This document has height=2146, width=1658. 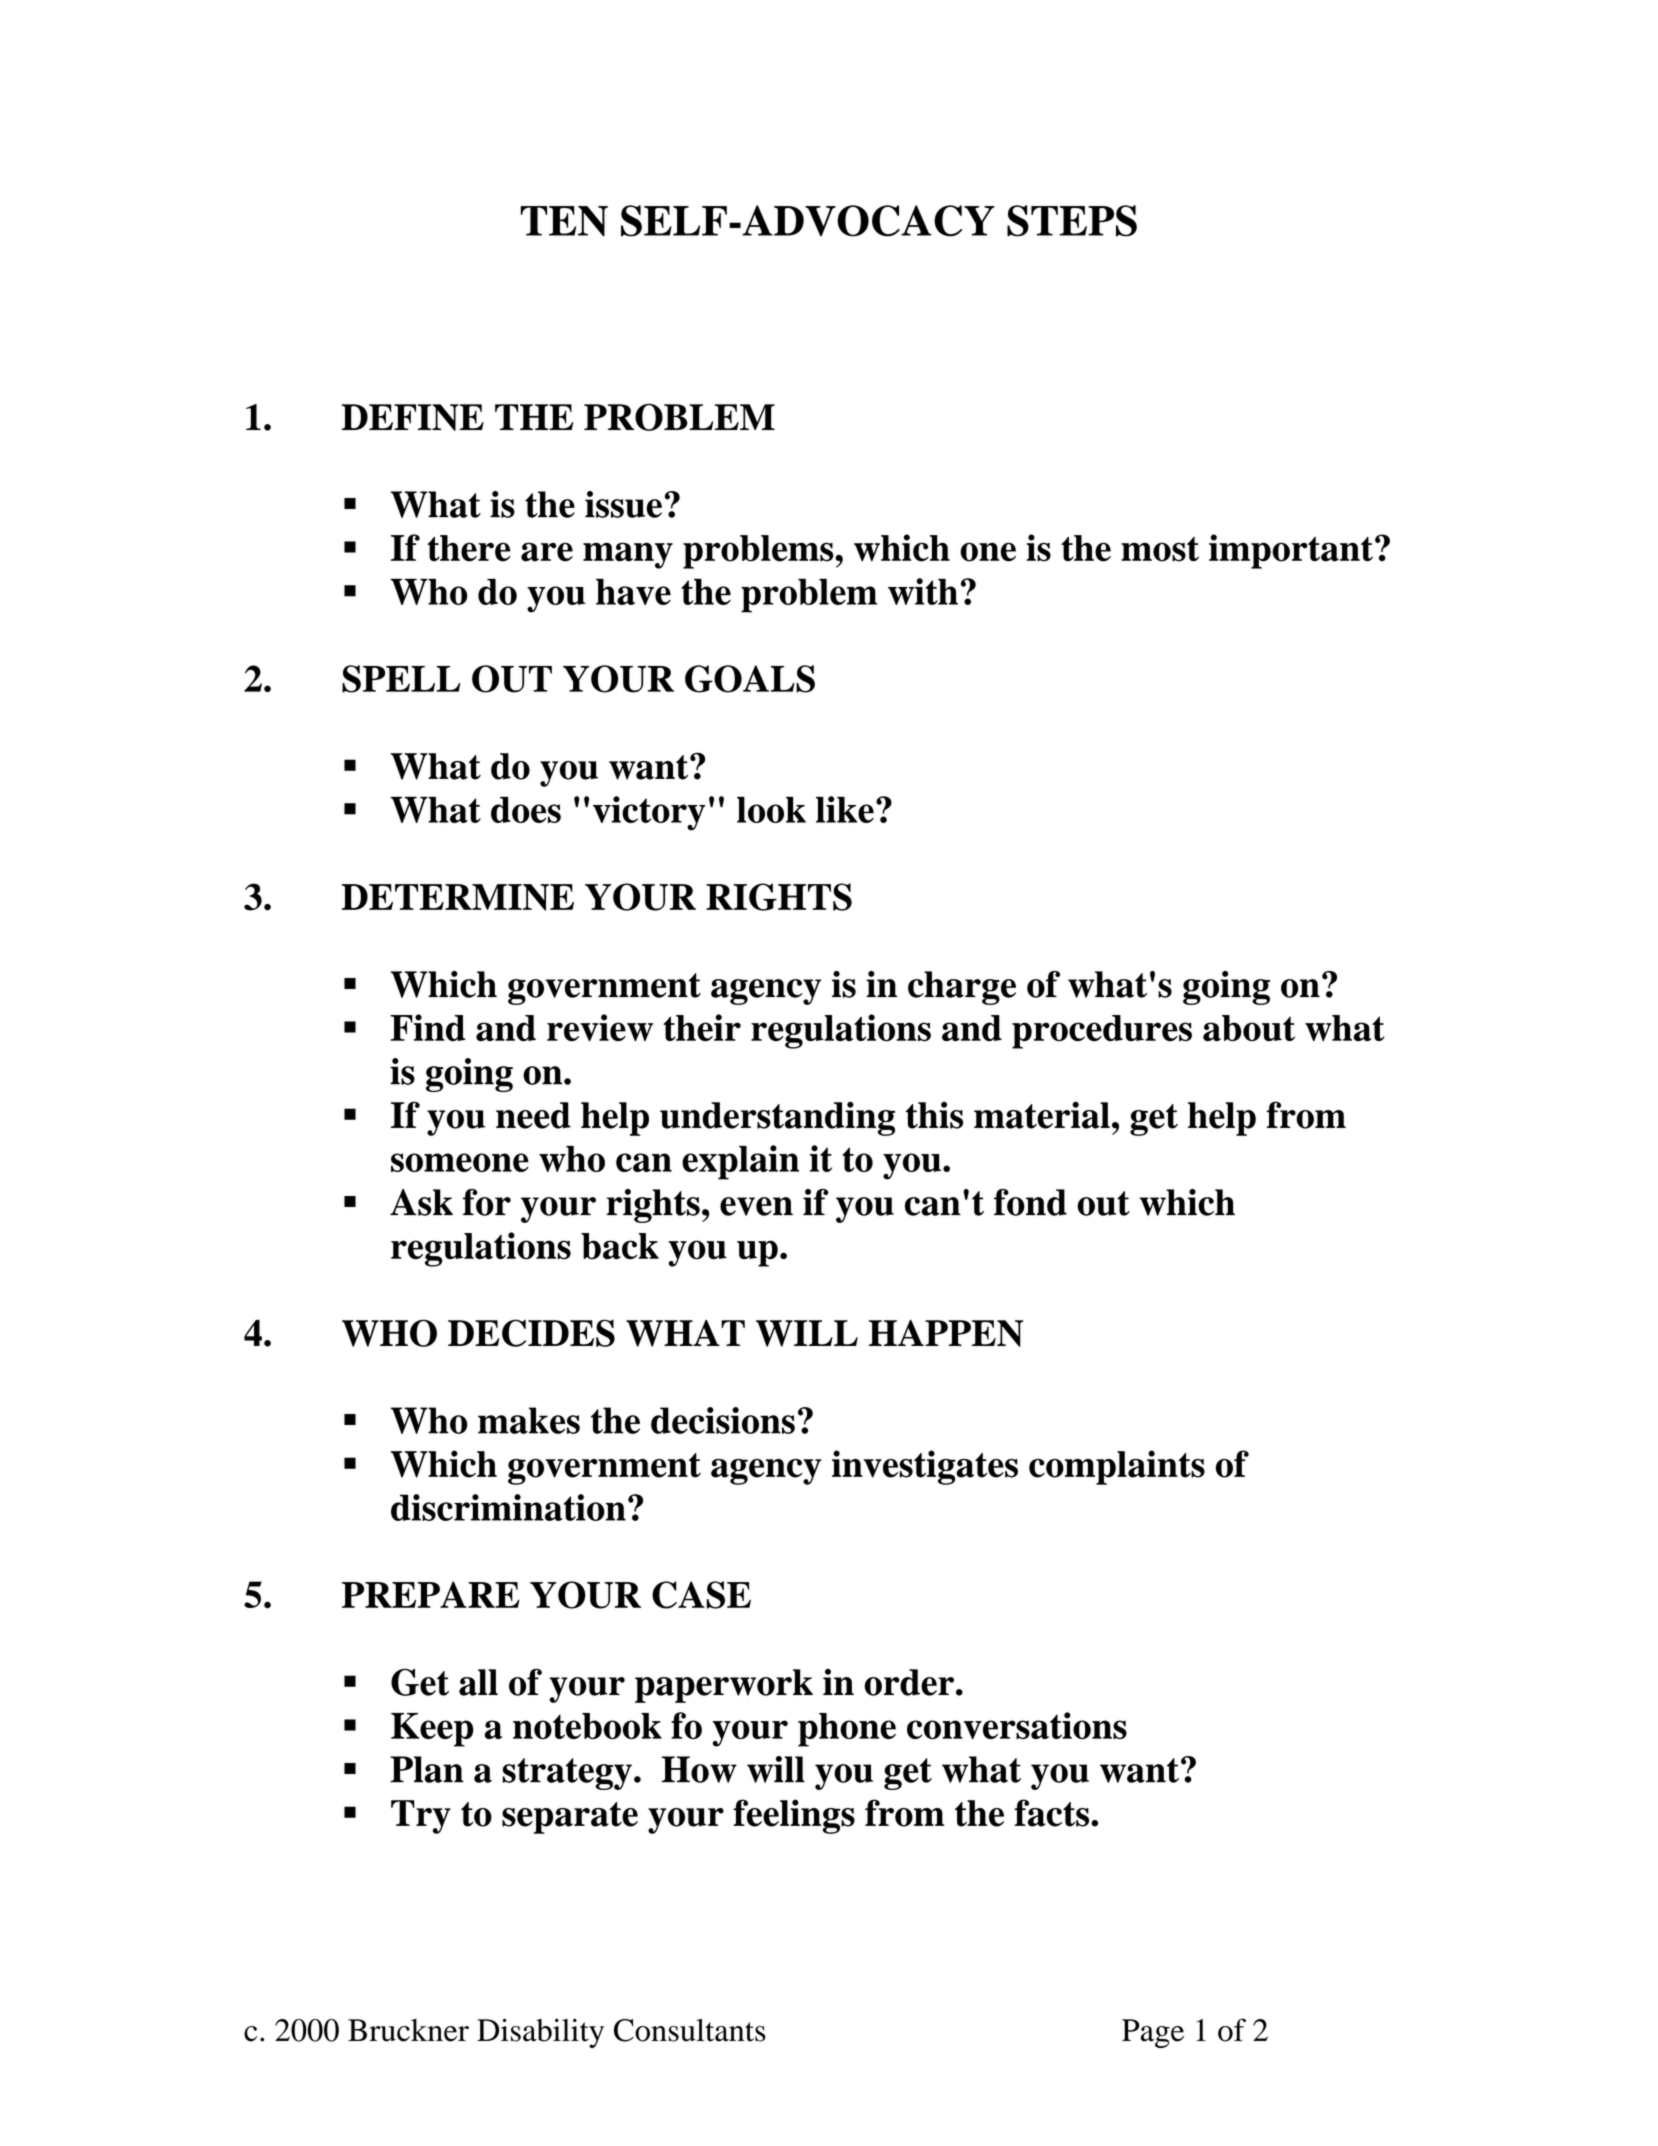 What do you see at coordinates (508, 1507) in the document?
I see `discrimination` at bounding box center [508, 1507].
